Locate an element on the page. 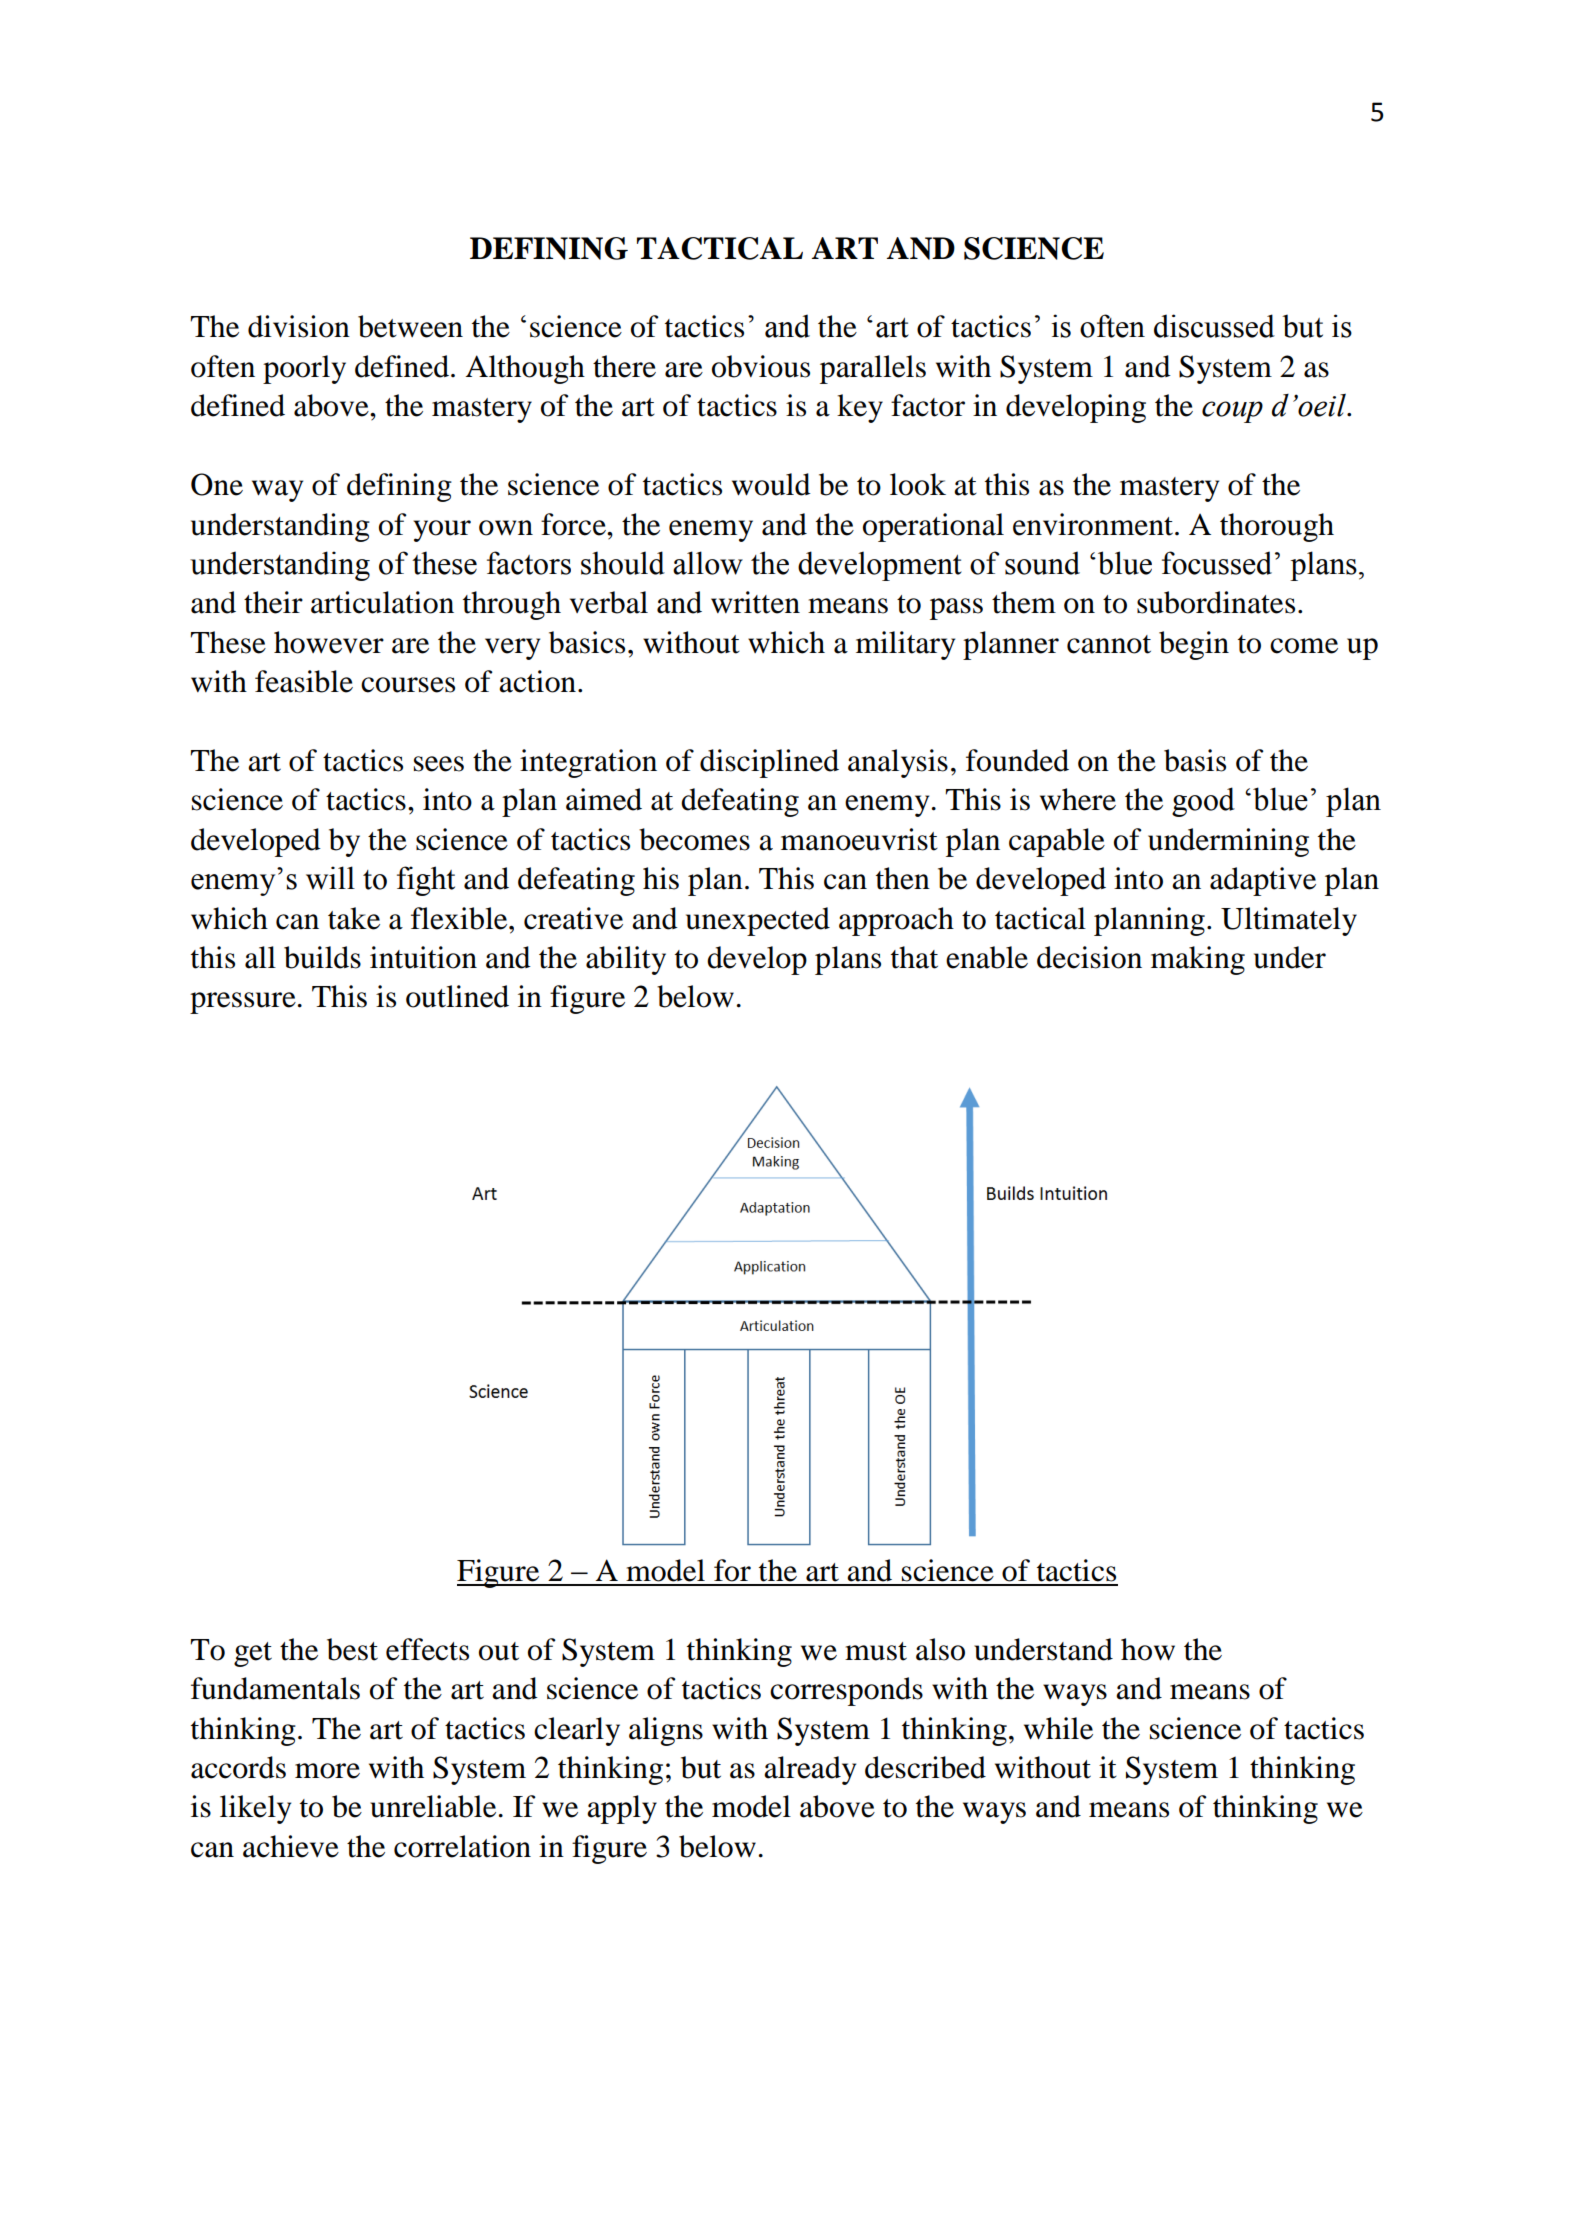  while is located at coordinates (1058, 1728).
